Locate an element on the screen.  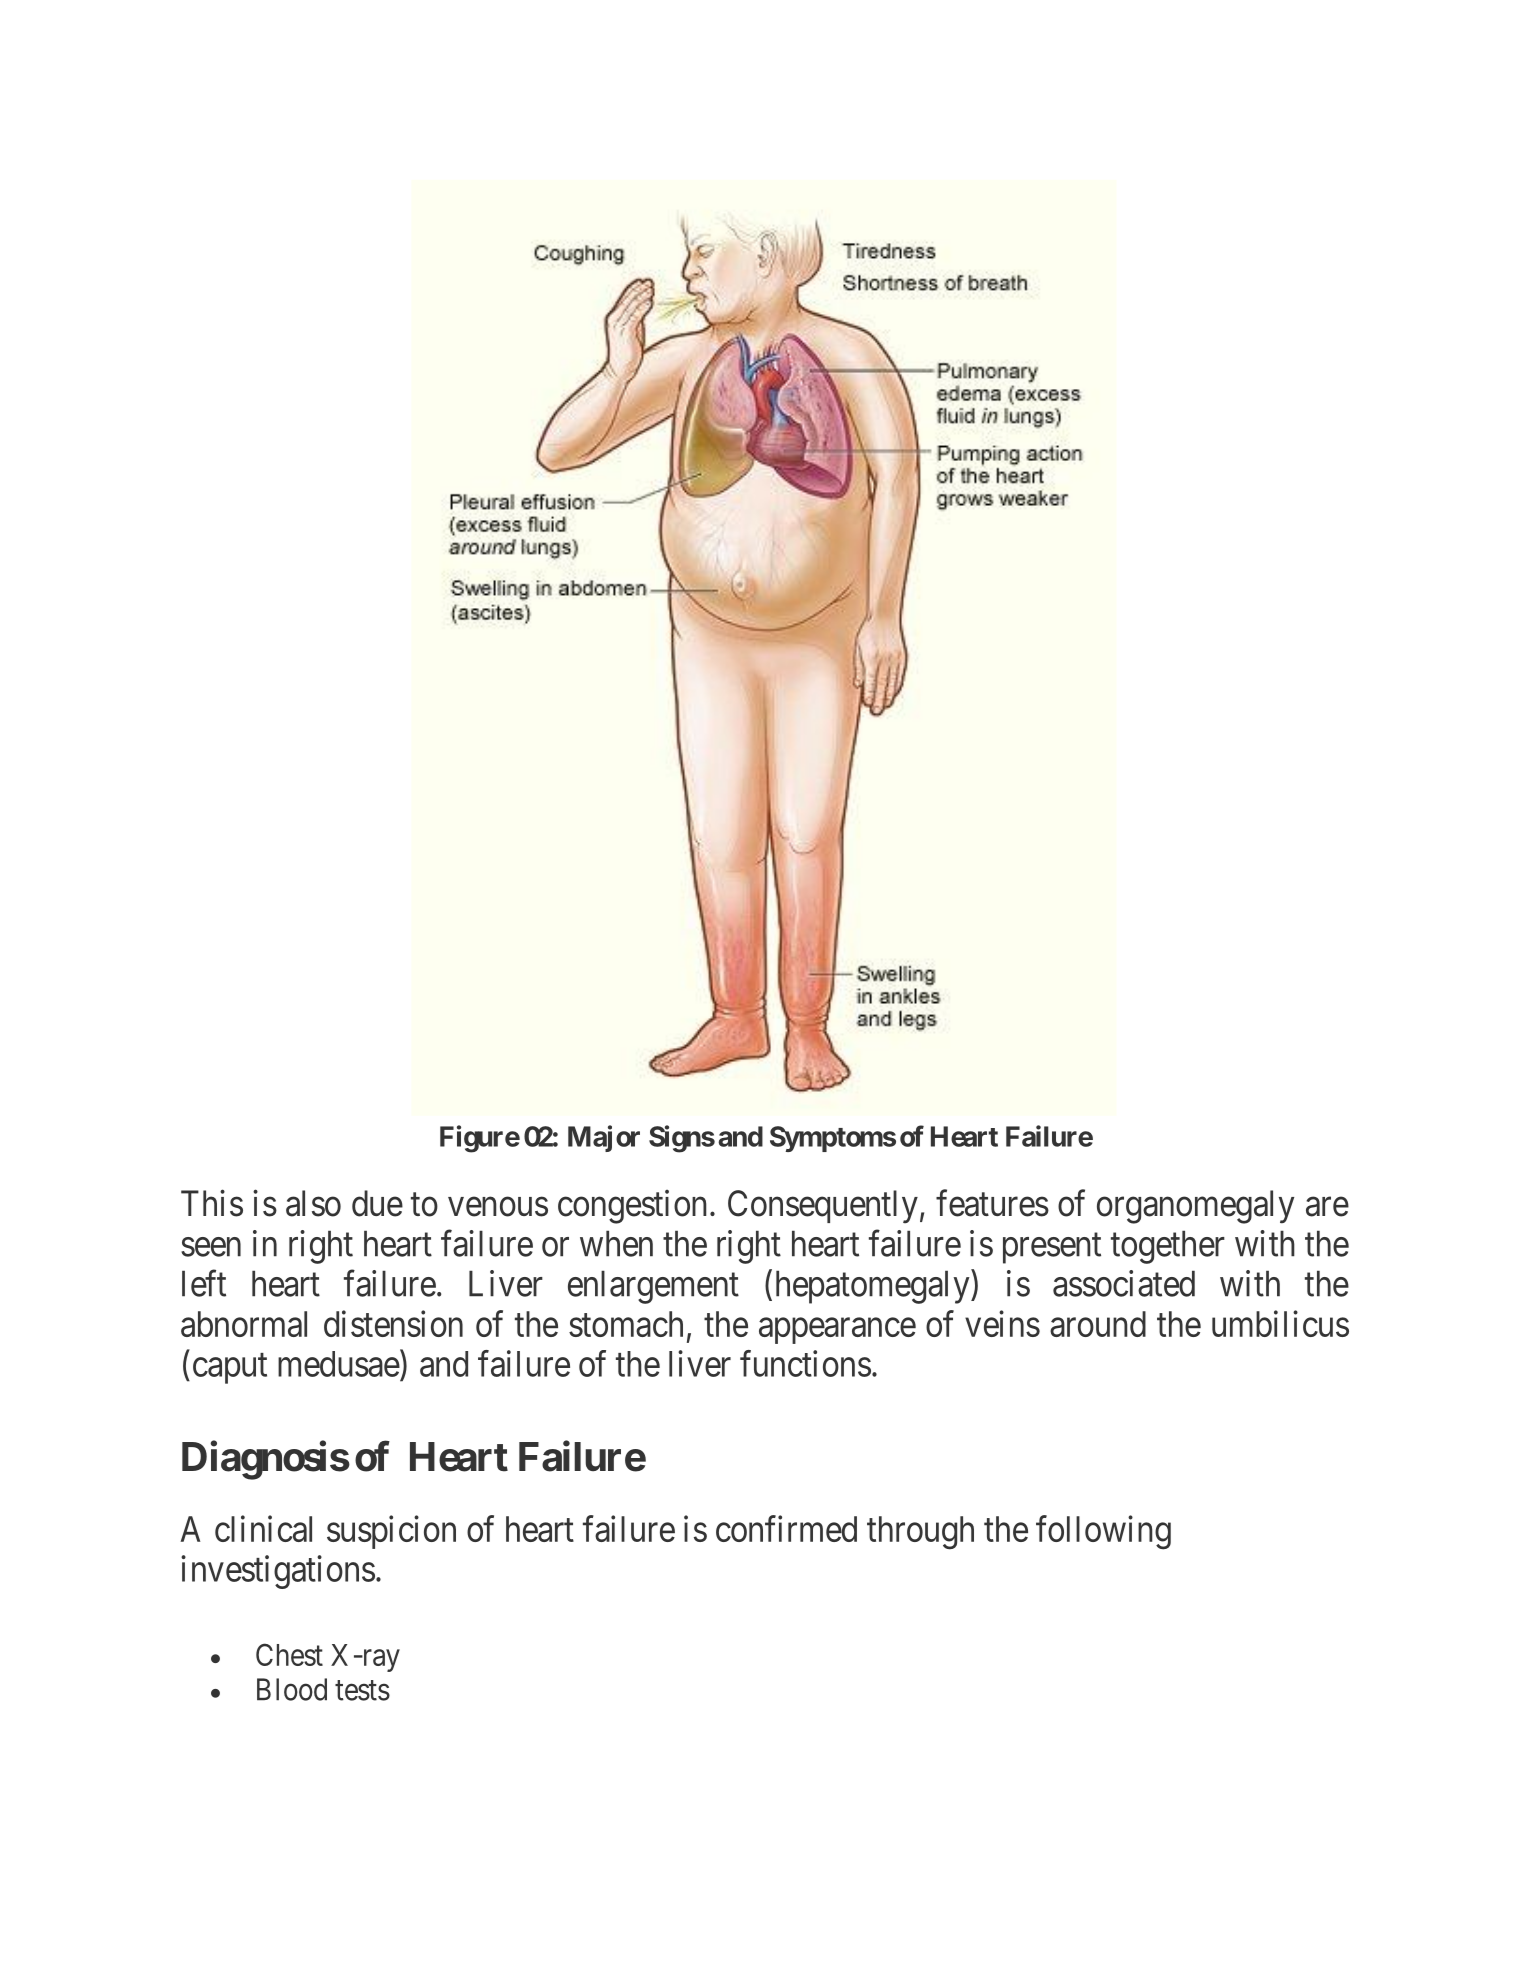
Major is located at coordinates (604, 1138).
